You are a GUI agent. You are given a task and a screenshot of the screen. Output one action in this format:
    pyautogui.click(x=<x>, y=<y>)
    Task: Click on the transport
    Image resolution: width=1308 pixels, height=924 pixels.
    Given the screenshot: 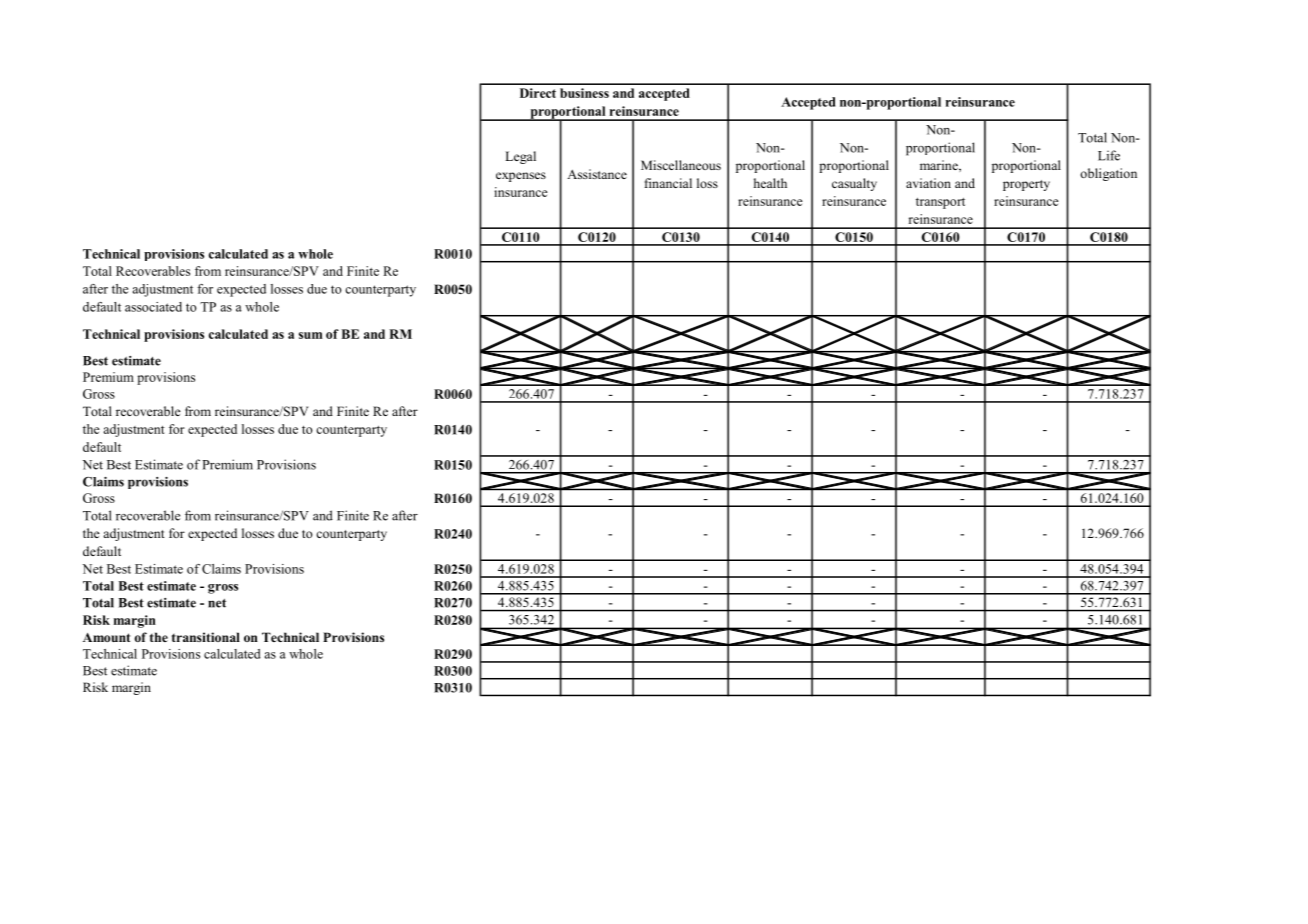 What is the action you would take?
    pyautogui.click(x=940, y=203)
